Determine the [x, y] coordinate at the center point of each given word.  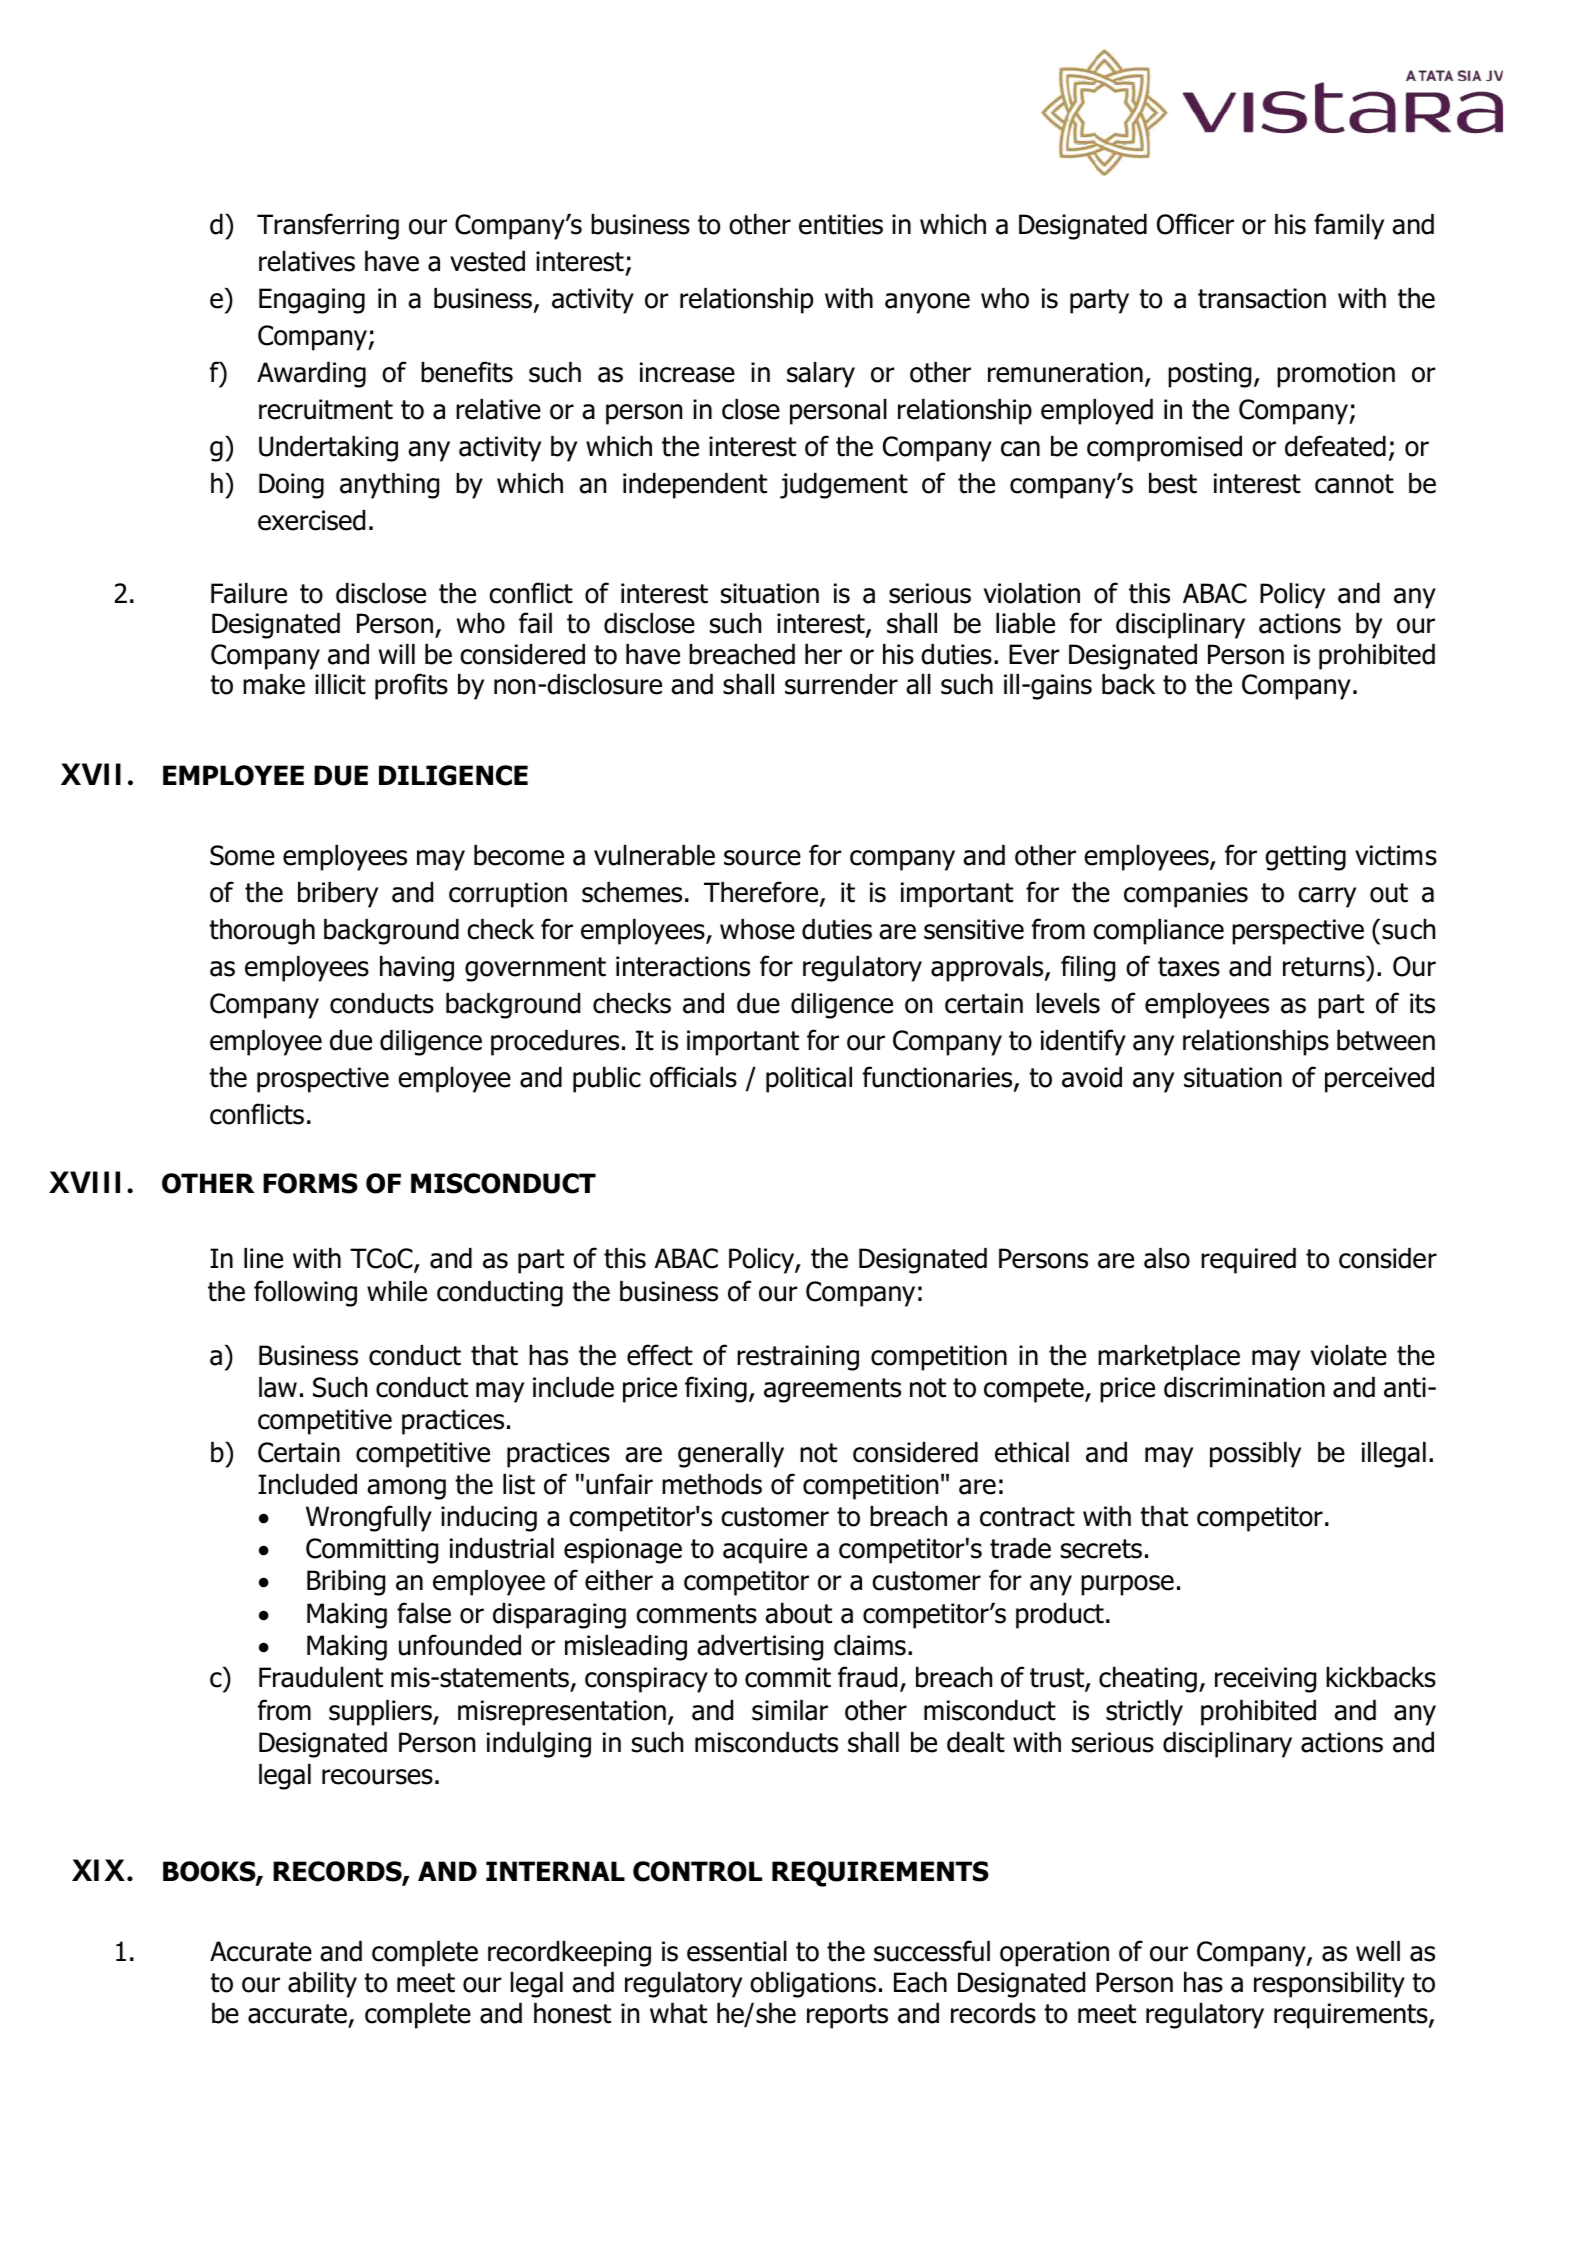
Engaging [312, 301]
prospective [323, 1080]
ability [322, 1985]
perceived [1379, 1080]
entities [841, 224]
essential [737, 1951]
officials [693, 1077]
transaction [1262, 298]
